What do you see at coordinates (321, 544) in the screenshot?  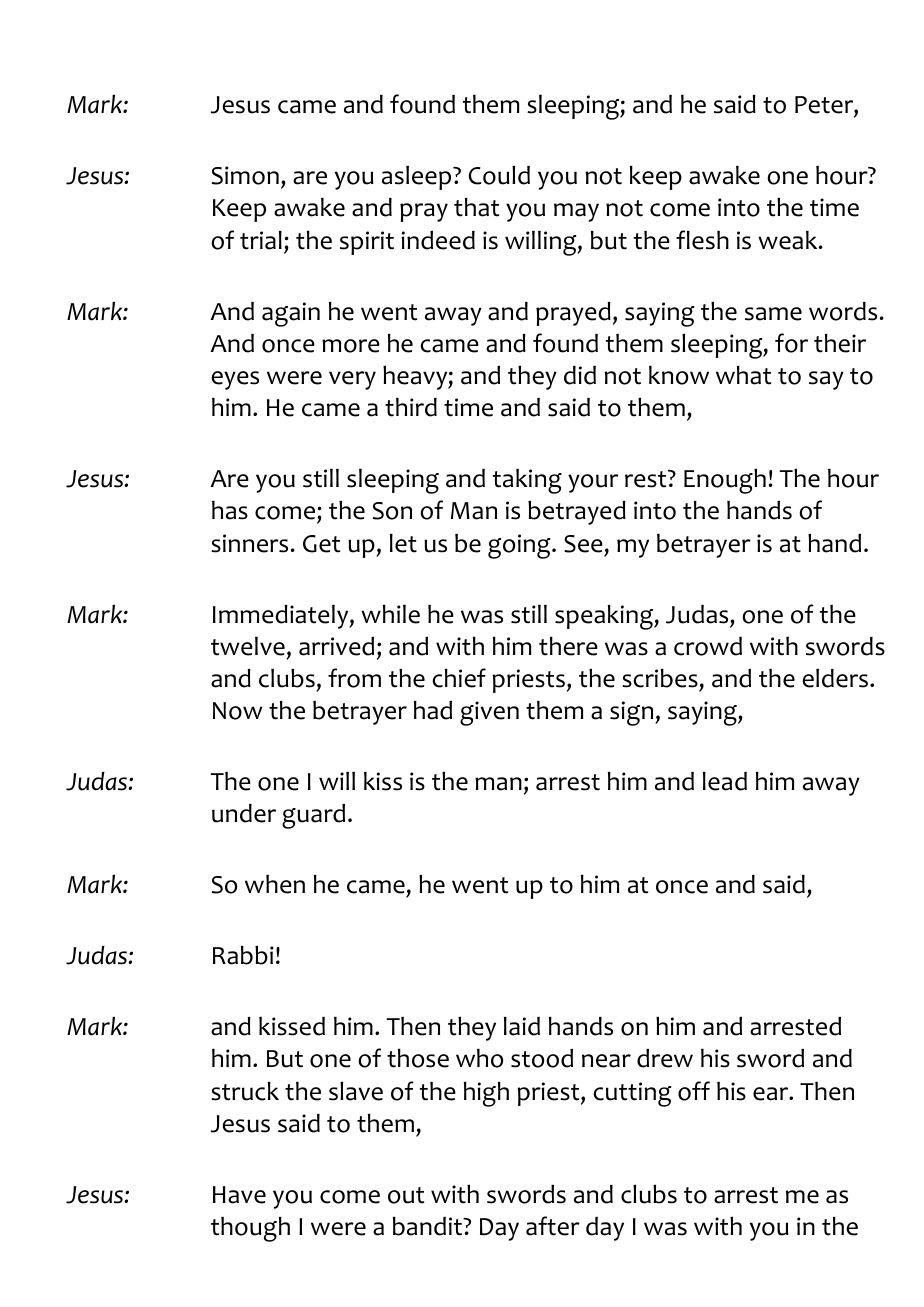 I see `Get` at bounding box center [321, 544].
